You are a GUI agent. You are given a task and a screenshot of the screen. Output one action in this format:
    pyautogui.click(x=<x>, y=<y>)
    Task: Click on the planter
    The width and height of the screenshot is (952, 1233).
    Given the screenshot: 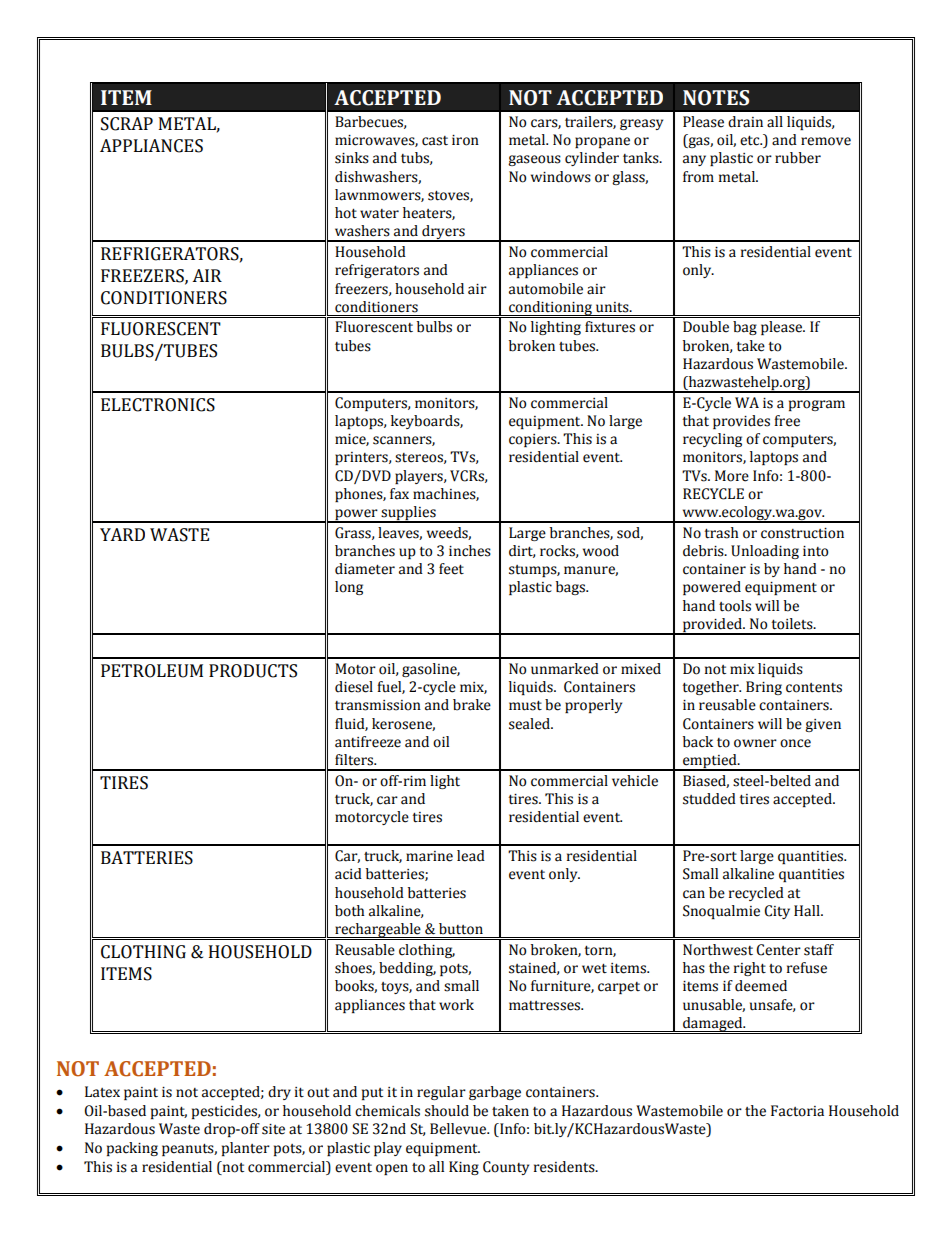 What is the action you would take?
    pyautogui.click(x=246, y=1149)
